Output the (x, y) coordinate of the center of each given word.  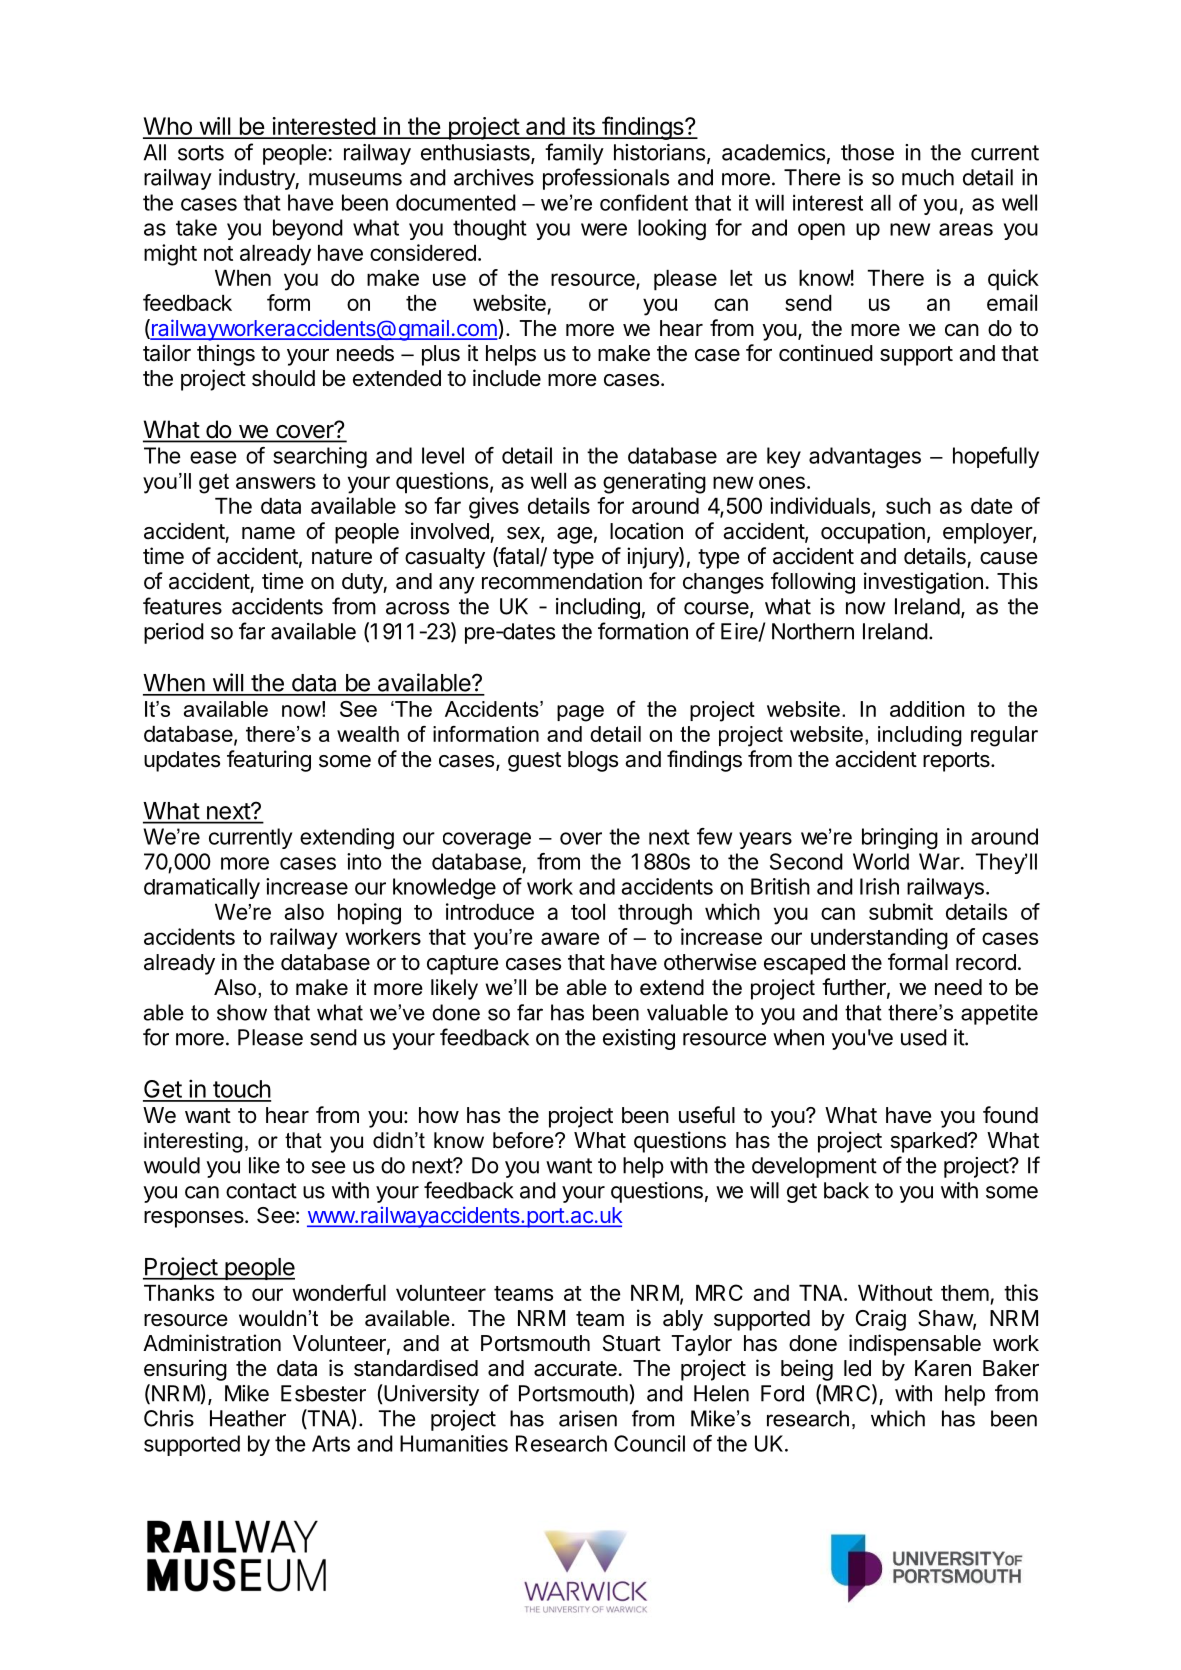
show (242, 1012)
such (908, 506)
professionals (606, 179)
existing (639, 1039)
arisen (588, 1418)
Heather (248, 1418)
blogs (593, 761)
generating (654, 483)
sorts (201, 153)
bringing (900, 838)
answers (276, 483)
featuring (269, 761)
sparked (929, 1142)
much (928, 177)
